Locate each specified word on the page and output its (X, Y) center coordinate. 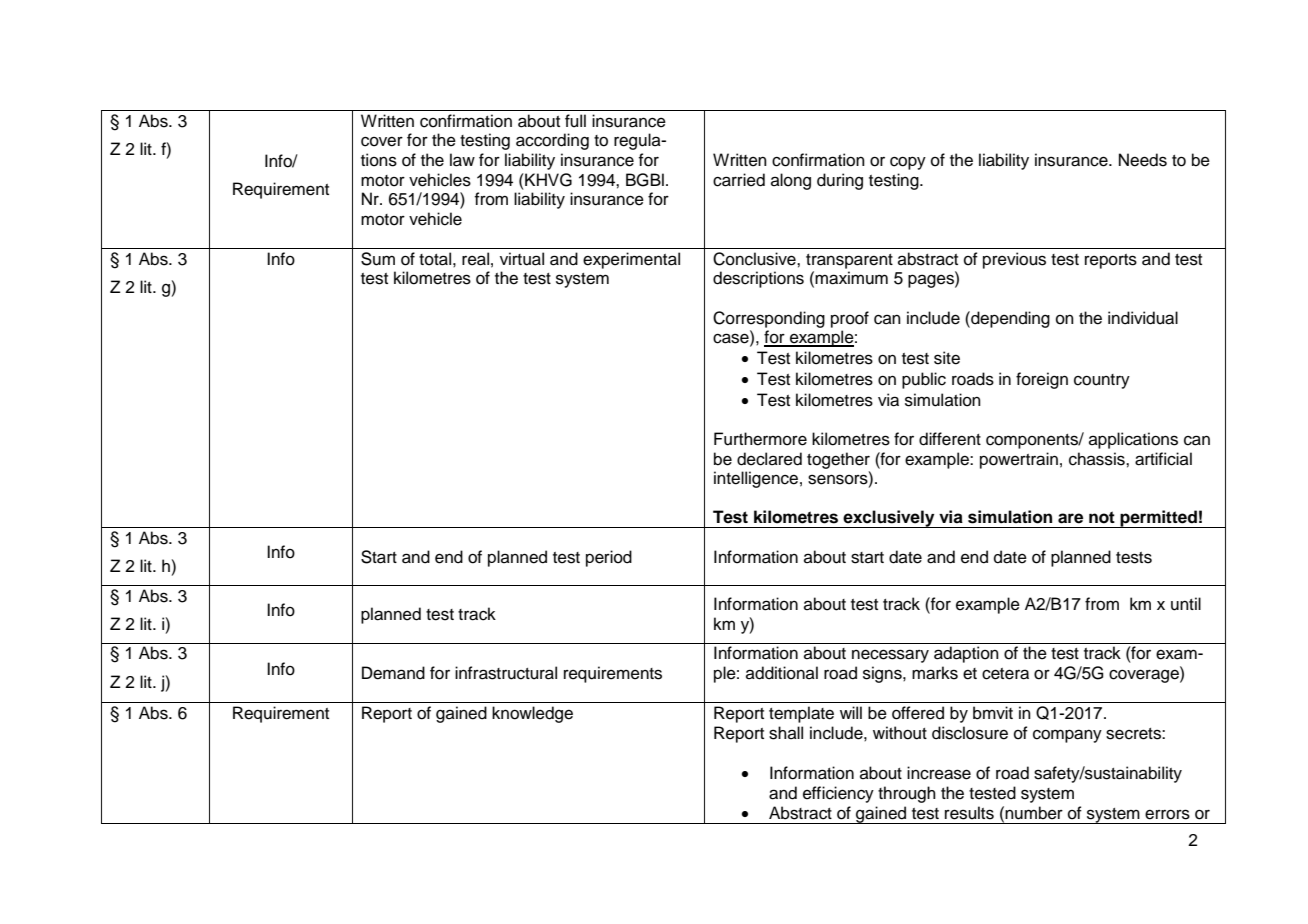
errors (1167, 814)
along (791, 181)
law (462, 160)
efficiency (838, 794)
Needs (1143, 160)
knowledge (532, 714)
